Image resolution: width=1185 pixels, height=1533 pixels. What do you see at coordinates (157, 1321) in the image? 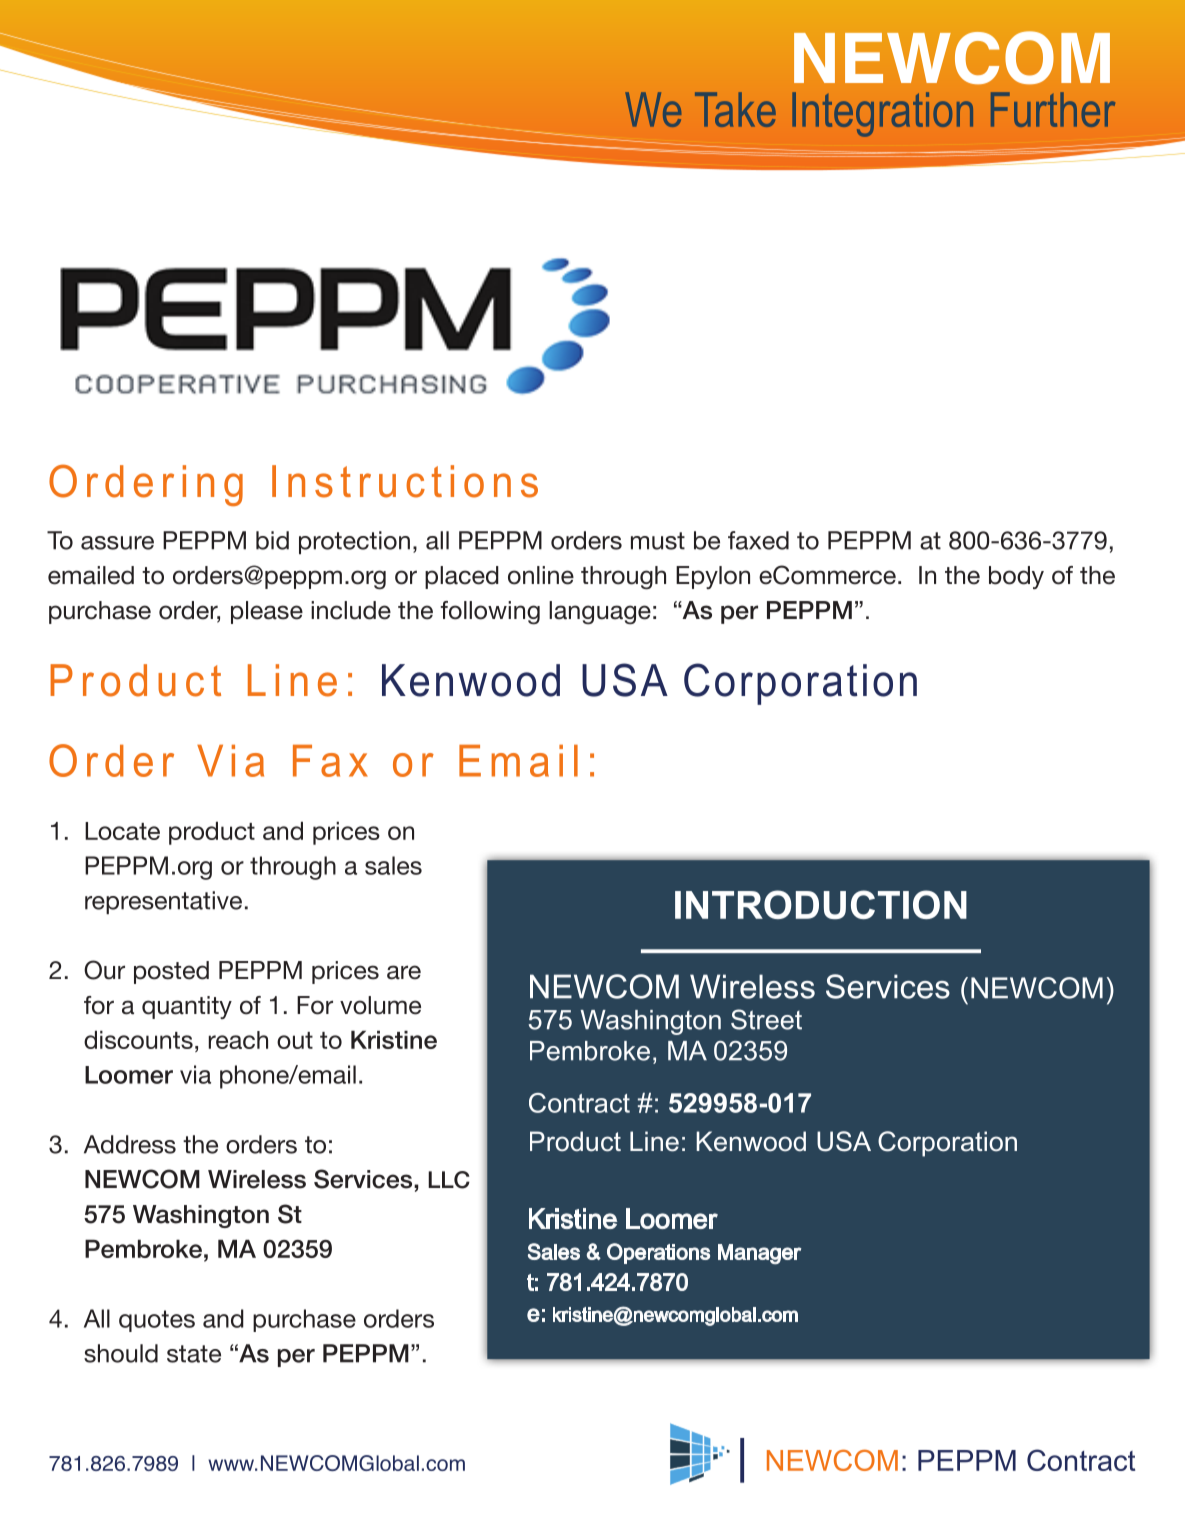
I see `quotes` at bounding box center [157, 1321].
